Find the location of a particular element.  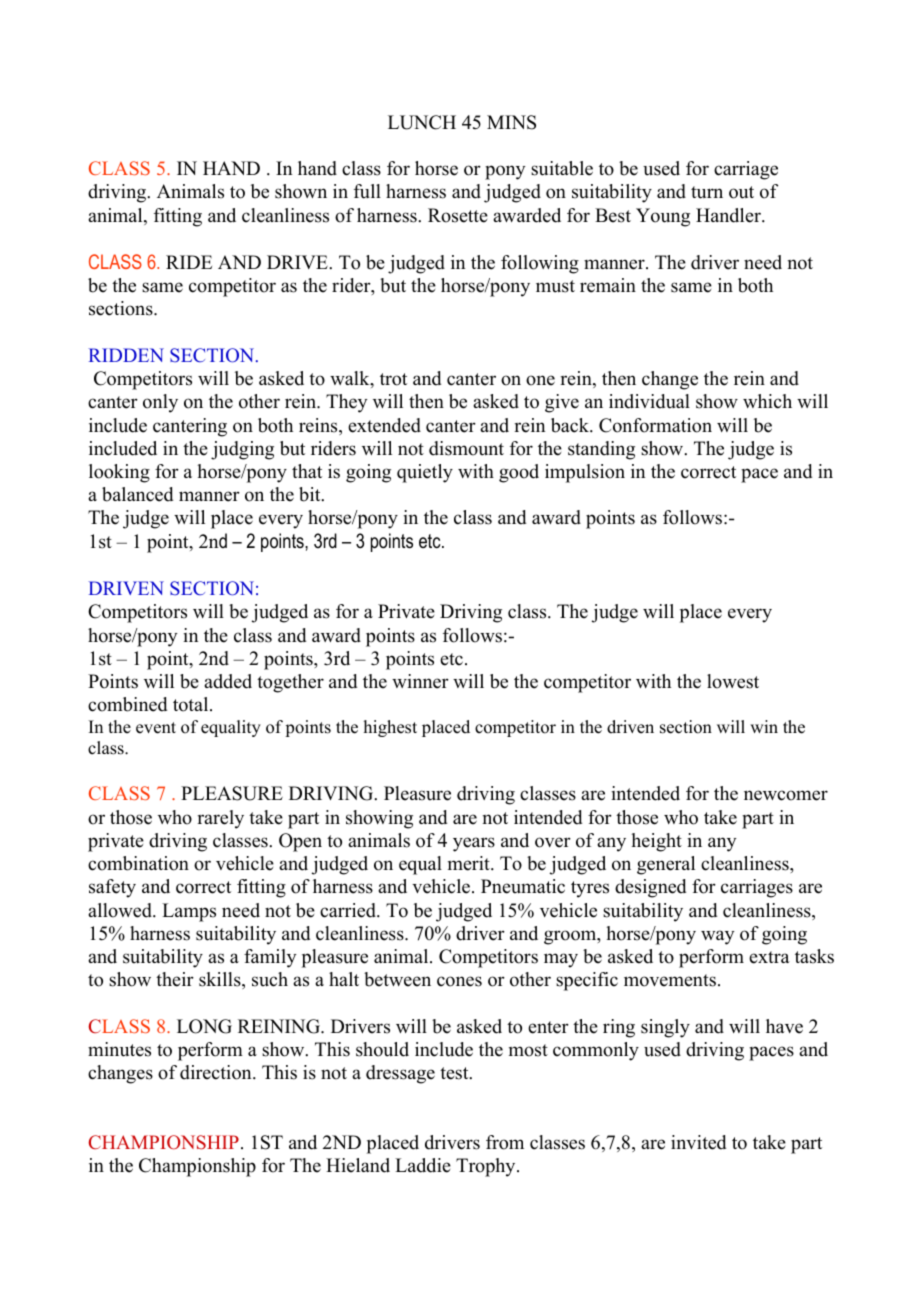

balanced is located at coordinates (137, 494).
